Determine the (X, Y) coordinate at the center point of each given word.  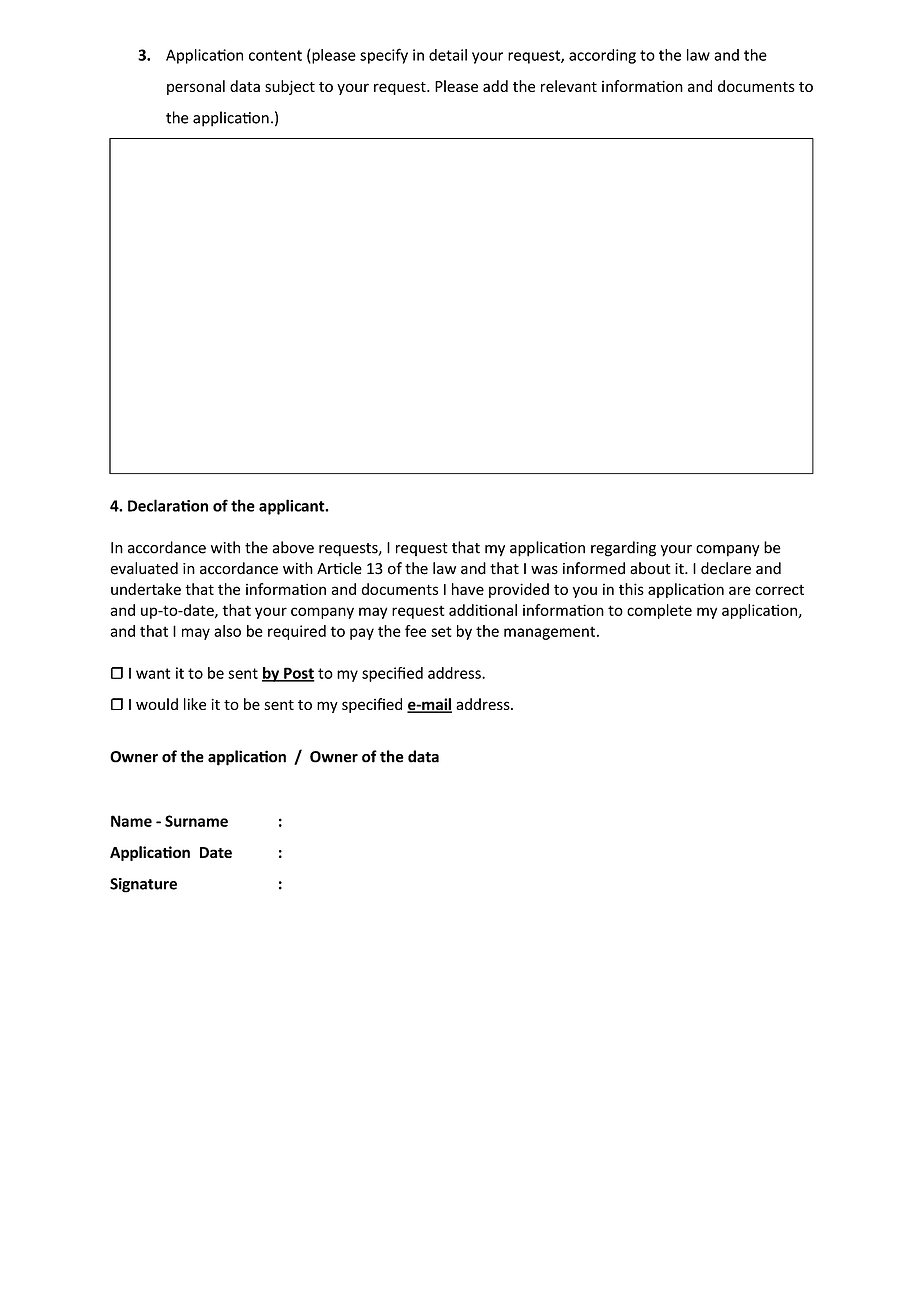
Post (298, 674)
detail (448, 55)
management (551, 633)
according (602, 56)
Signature (143, 885)
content (275, 55)
